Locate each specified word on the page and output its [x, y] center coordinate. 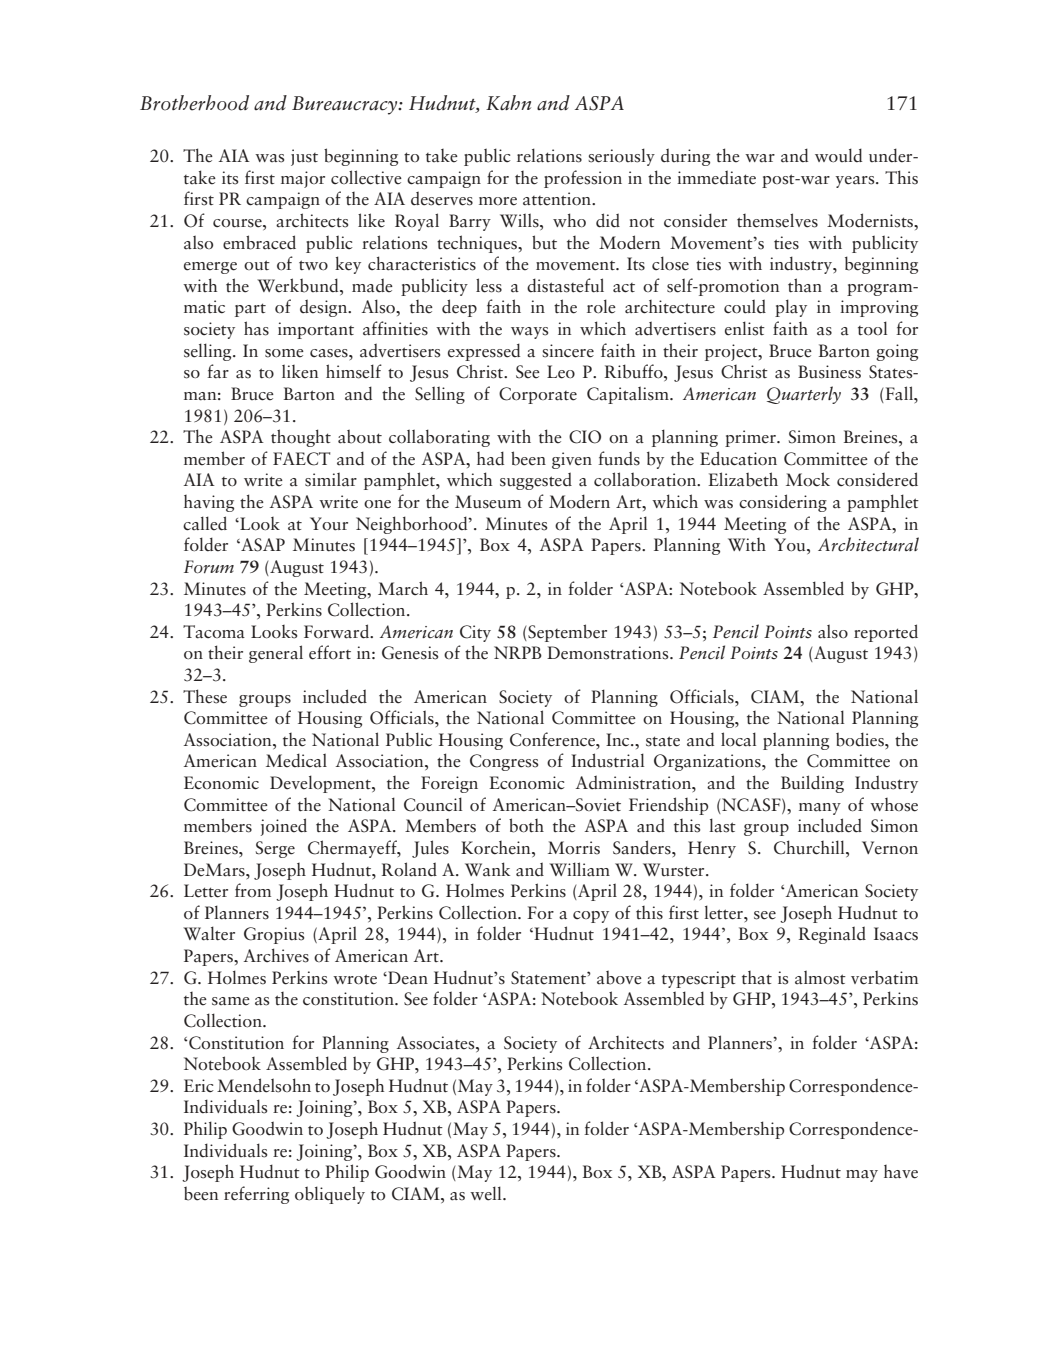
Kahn [508, 102]
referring [256, 1195]
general [276, 654]
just [304, 157]
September [566, 633]
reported [886, 633]
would [838, 155]
